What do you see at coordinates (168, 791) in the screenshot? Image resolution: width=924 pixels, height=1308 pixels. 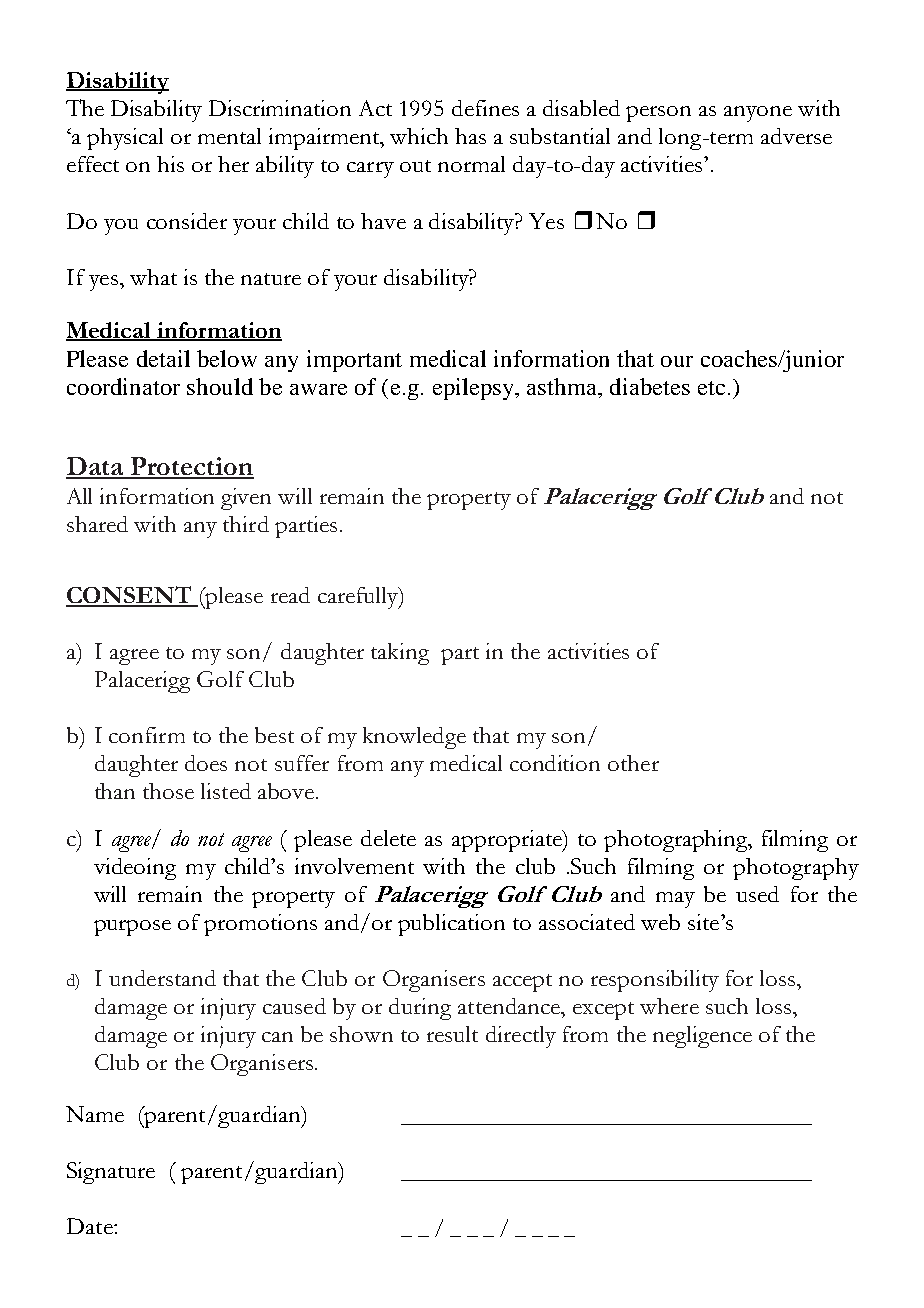 I see `those` at bounding box center [168, 791].
